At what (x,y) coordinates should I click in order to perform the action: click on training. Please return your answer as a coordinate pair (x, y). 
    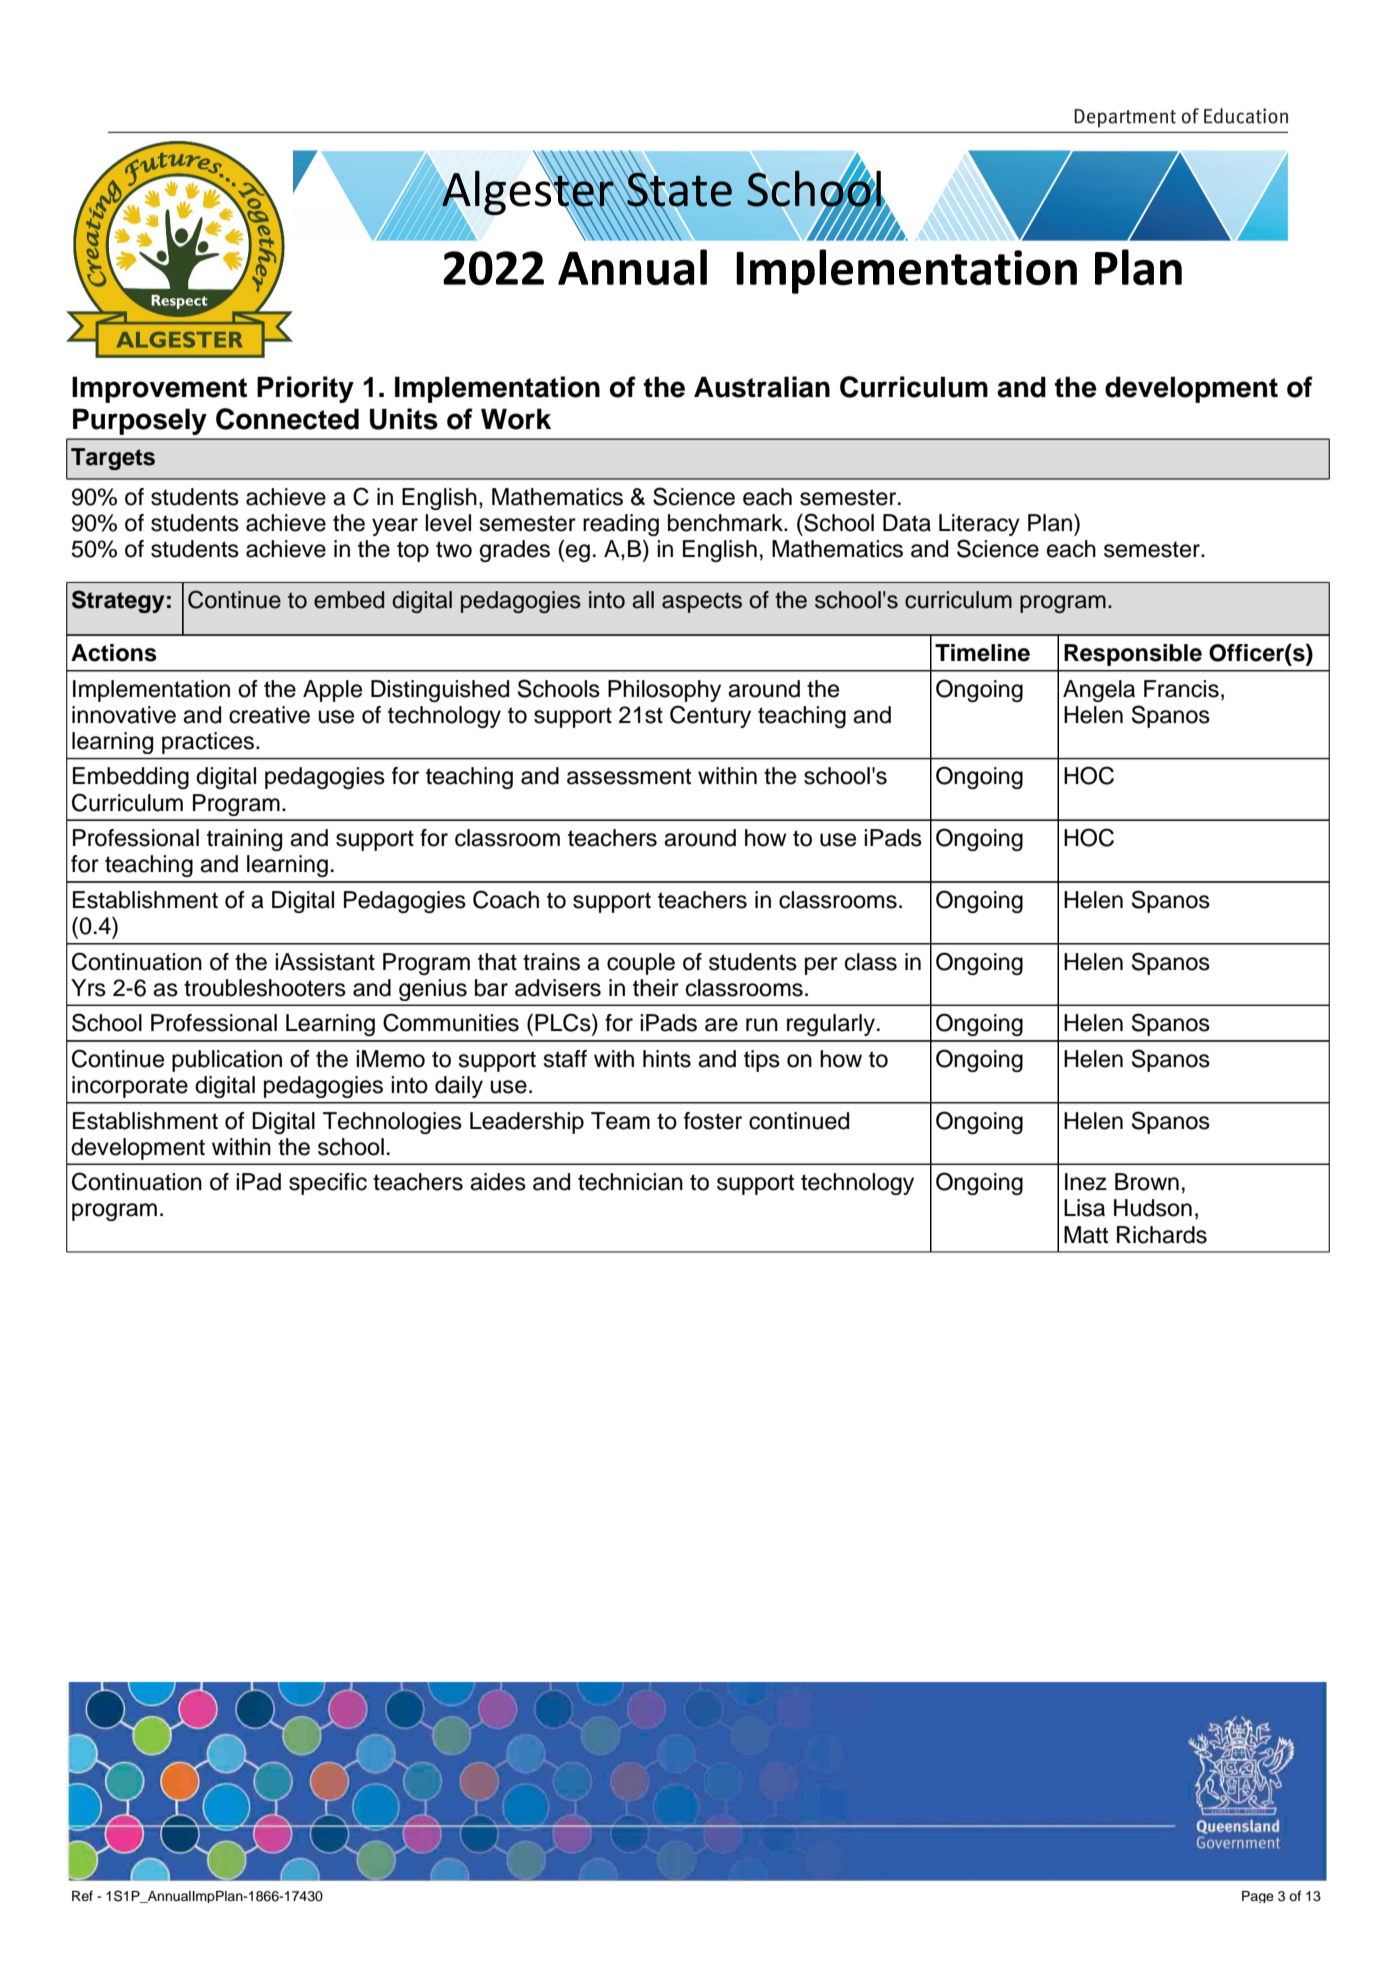
    Looking at the image, I should click on (244, 840).
